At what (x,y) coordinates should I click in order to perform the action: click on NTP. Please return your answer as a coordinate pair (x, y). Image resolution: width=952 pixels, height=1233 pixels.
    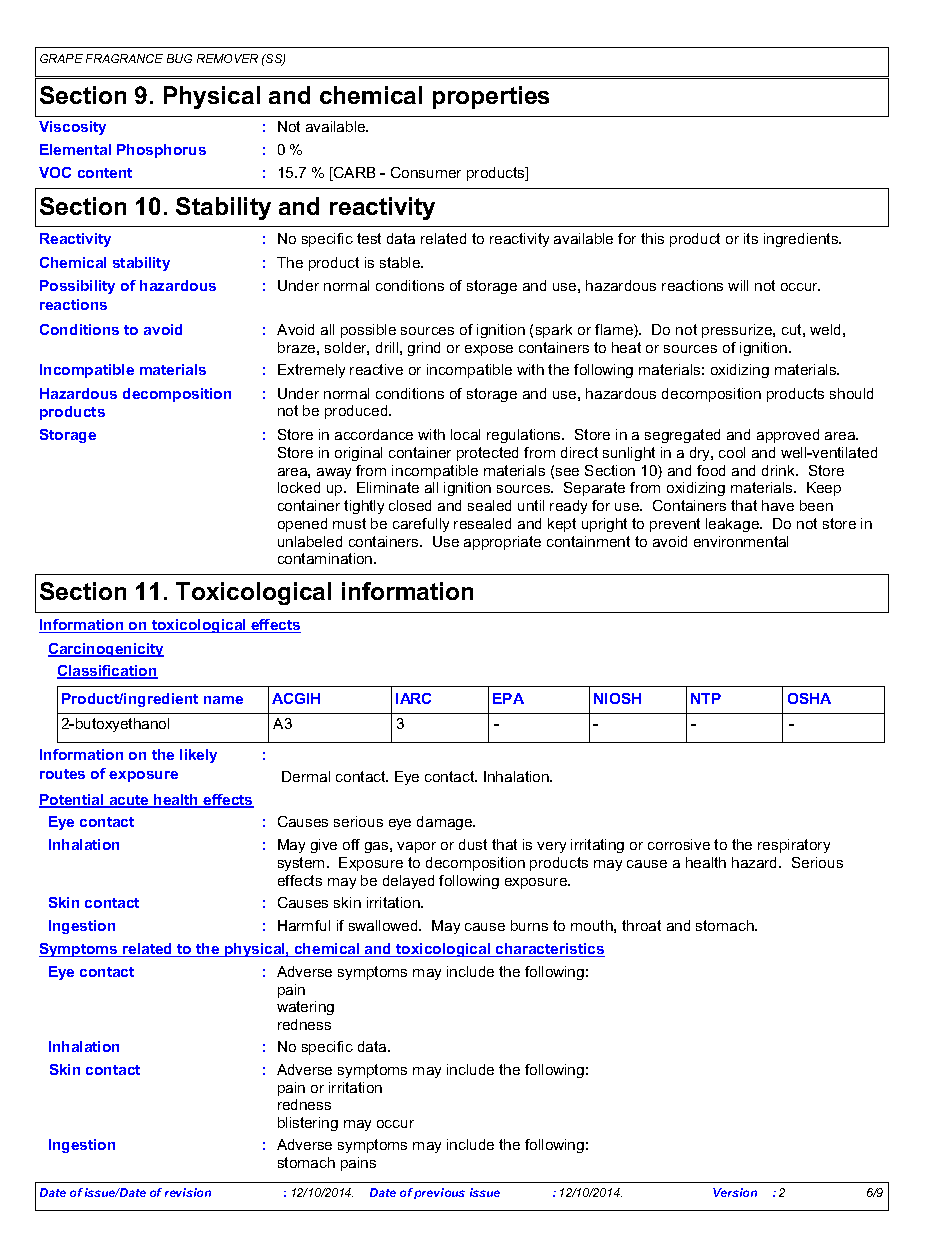
    Looking at the image, I should click on (706, 698).
